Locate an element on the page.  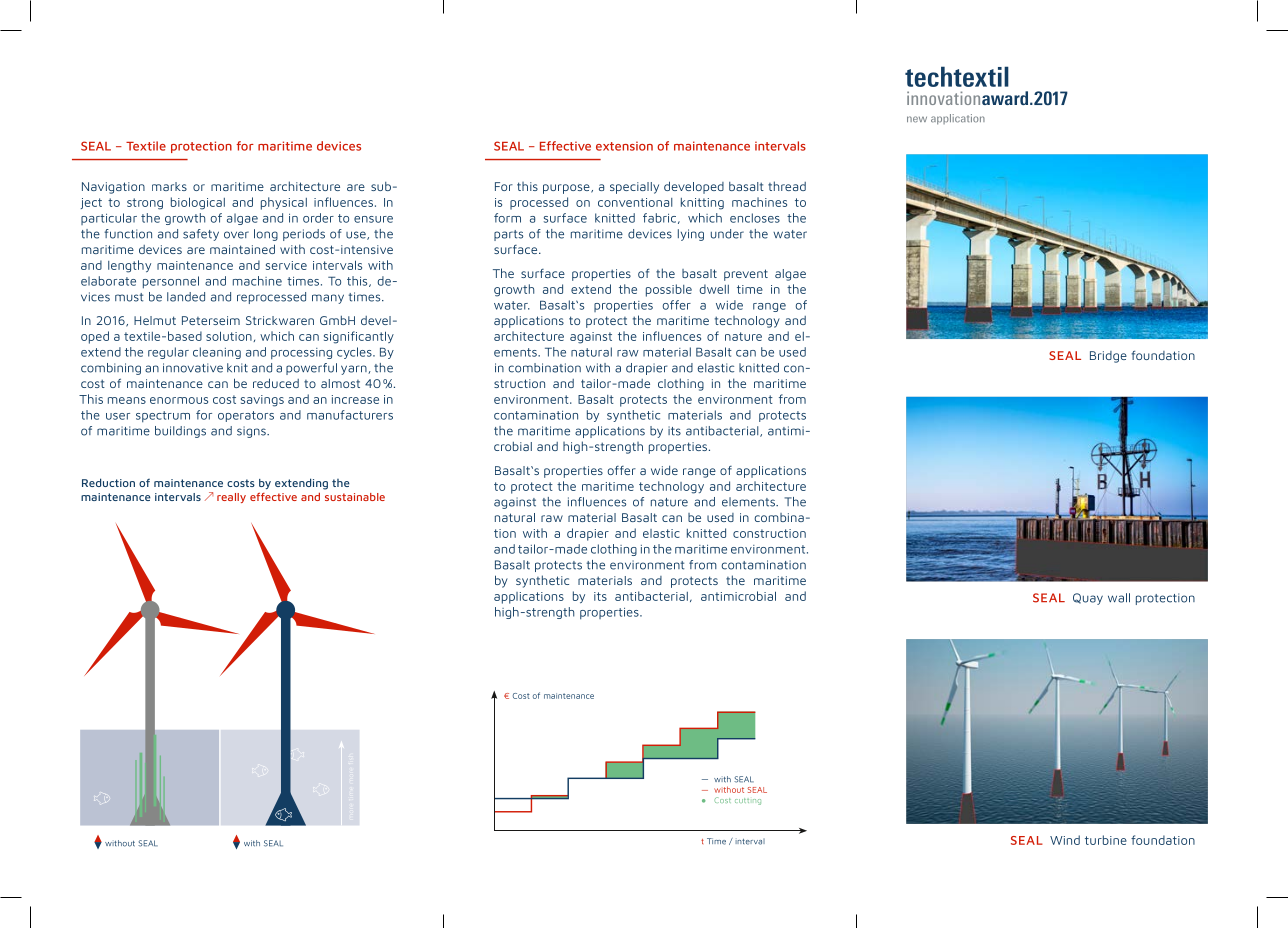
cutting is located at coordinates (748, 801).
